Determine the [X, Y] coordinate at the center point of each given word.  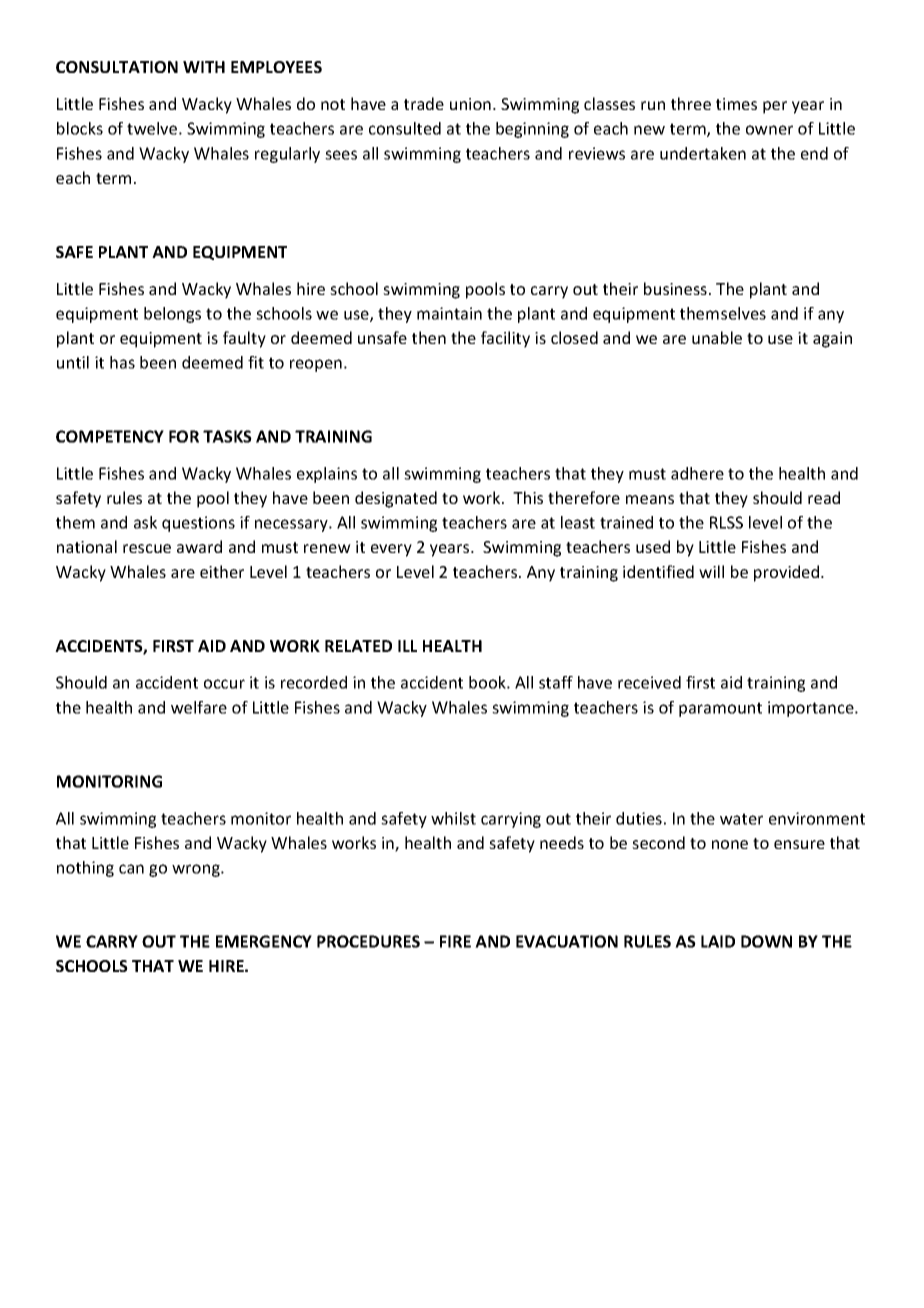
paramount [720, 709]
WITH [204, 67]
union [470, 104]
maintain [449, 313]
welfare [199, 707]
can [131, 869]
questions [198, 524]
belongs [172, 315]
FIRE [455, 941]
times [736, 104]
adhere [697, 473]
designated [396, 499]
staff [556, 682]
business [675, 288]
